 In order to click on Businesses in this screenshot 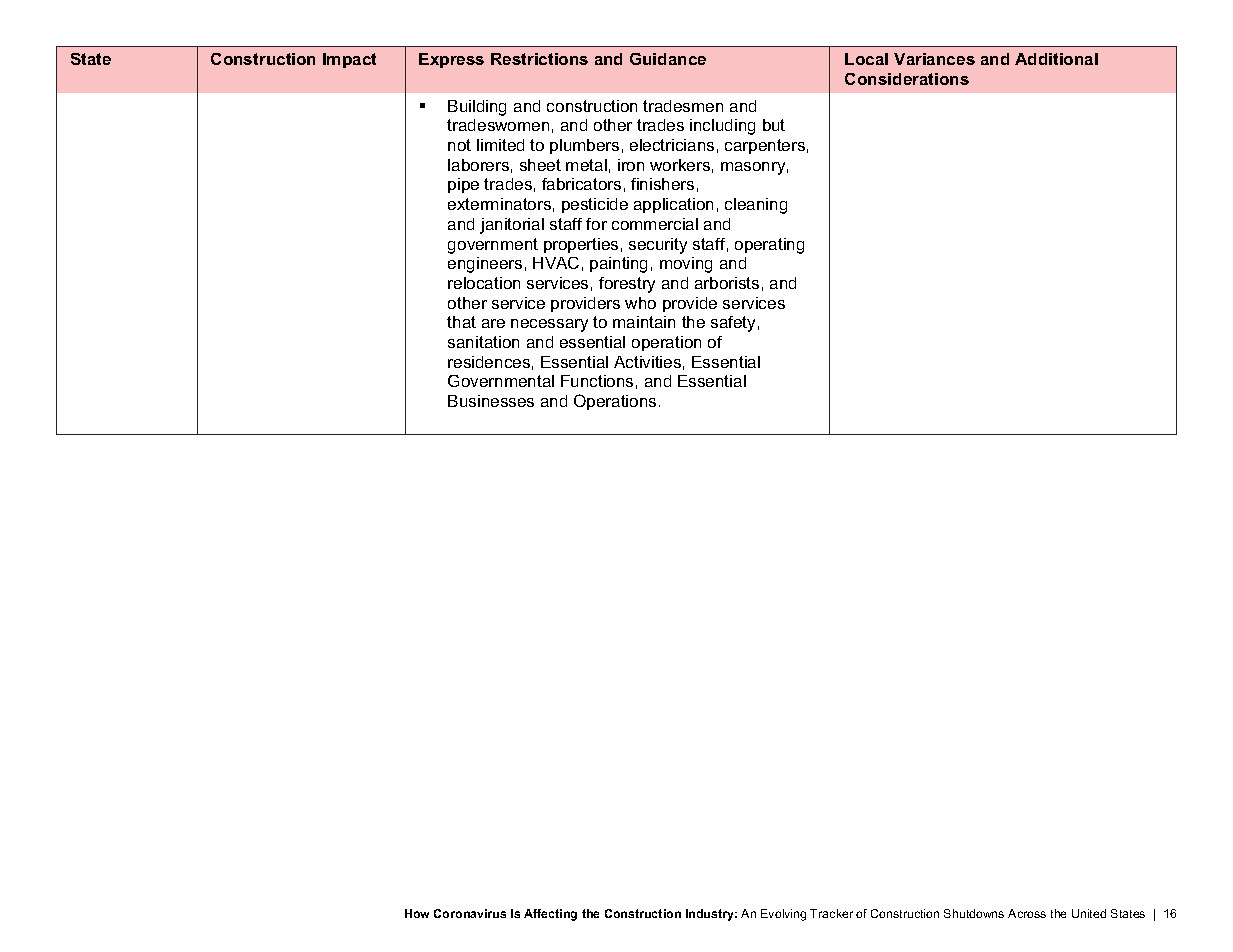, I will do `click(491, 401)`.
